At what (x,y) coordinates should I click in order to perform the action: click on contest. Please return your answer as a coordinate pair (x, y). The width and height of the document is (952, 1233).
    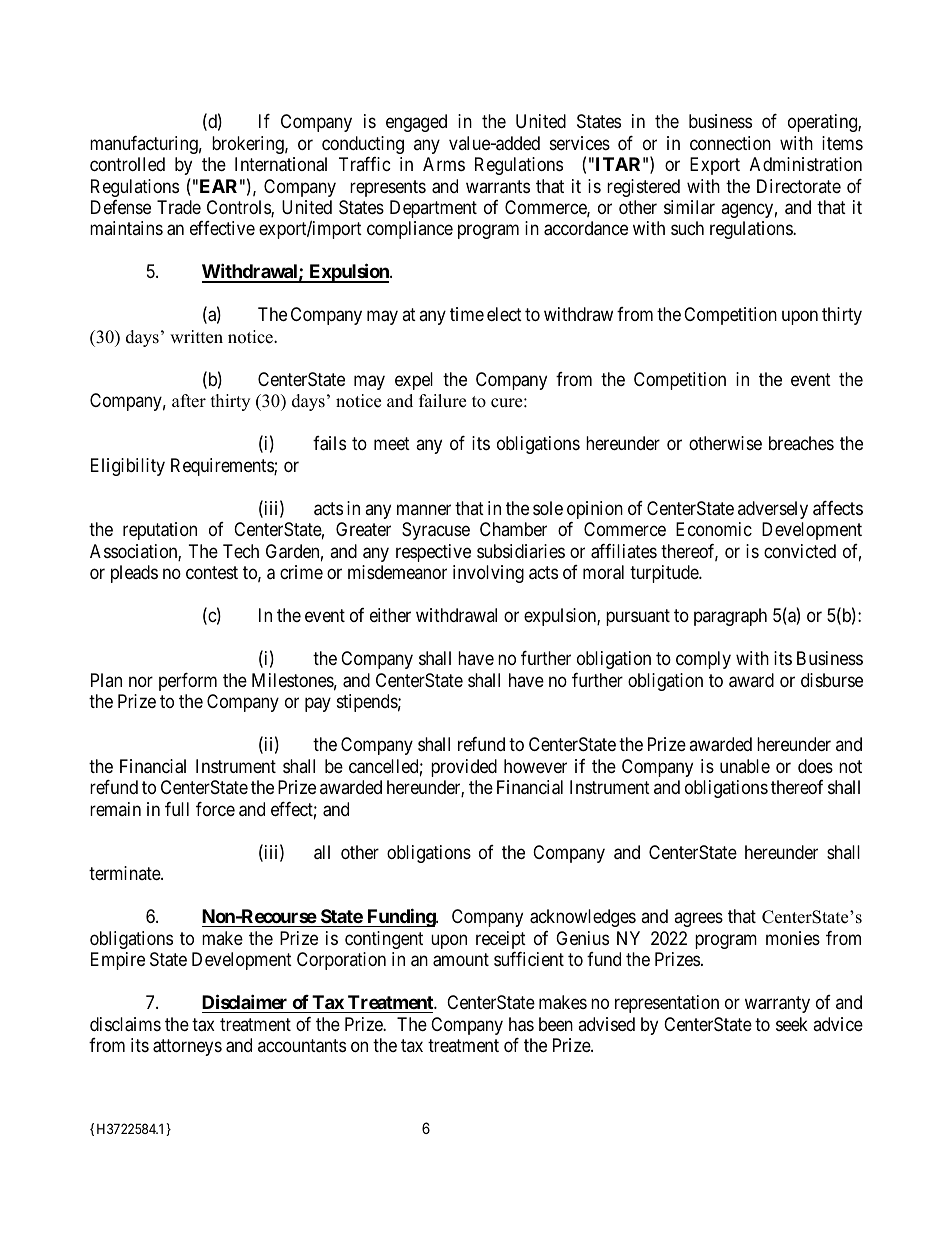
    Looking at the image, I should click on (212, 572).
